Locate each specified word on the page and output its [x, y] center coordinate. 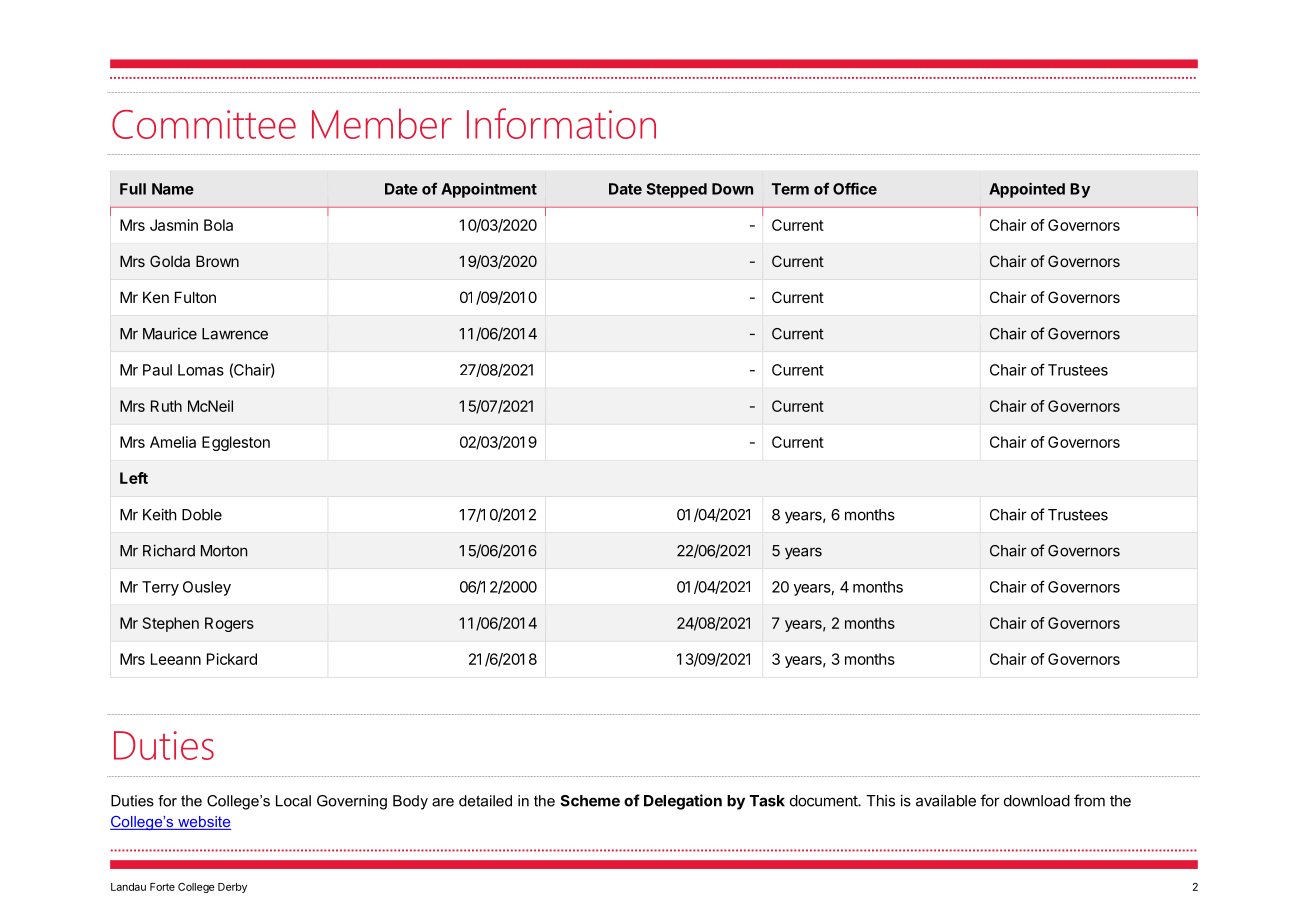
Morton [224, 551]
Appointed [1027, 190]
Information [561, 123]
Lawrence [235, 334]
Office [855, 188]
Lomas [201, 370]
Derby [232, 888]
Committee [204, 124]
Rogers [229, 624]
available [946, 800]
